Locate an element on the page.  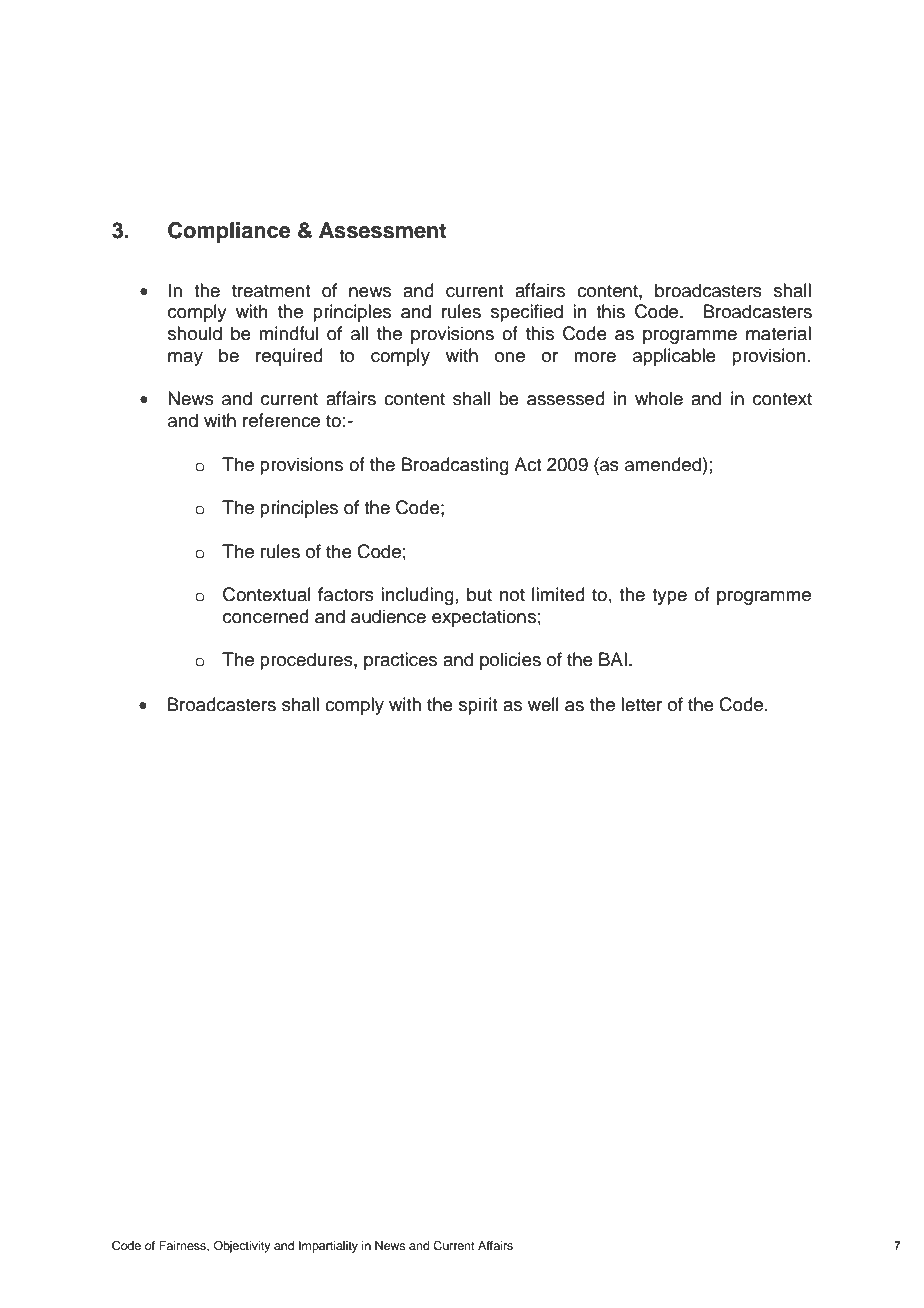
spirit is located at coordinates (478, 706).
